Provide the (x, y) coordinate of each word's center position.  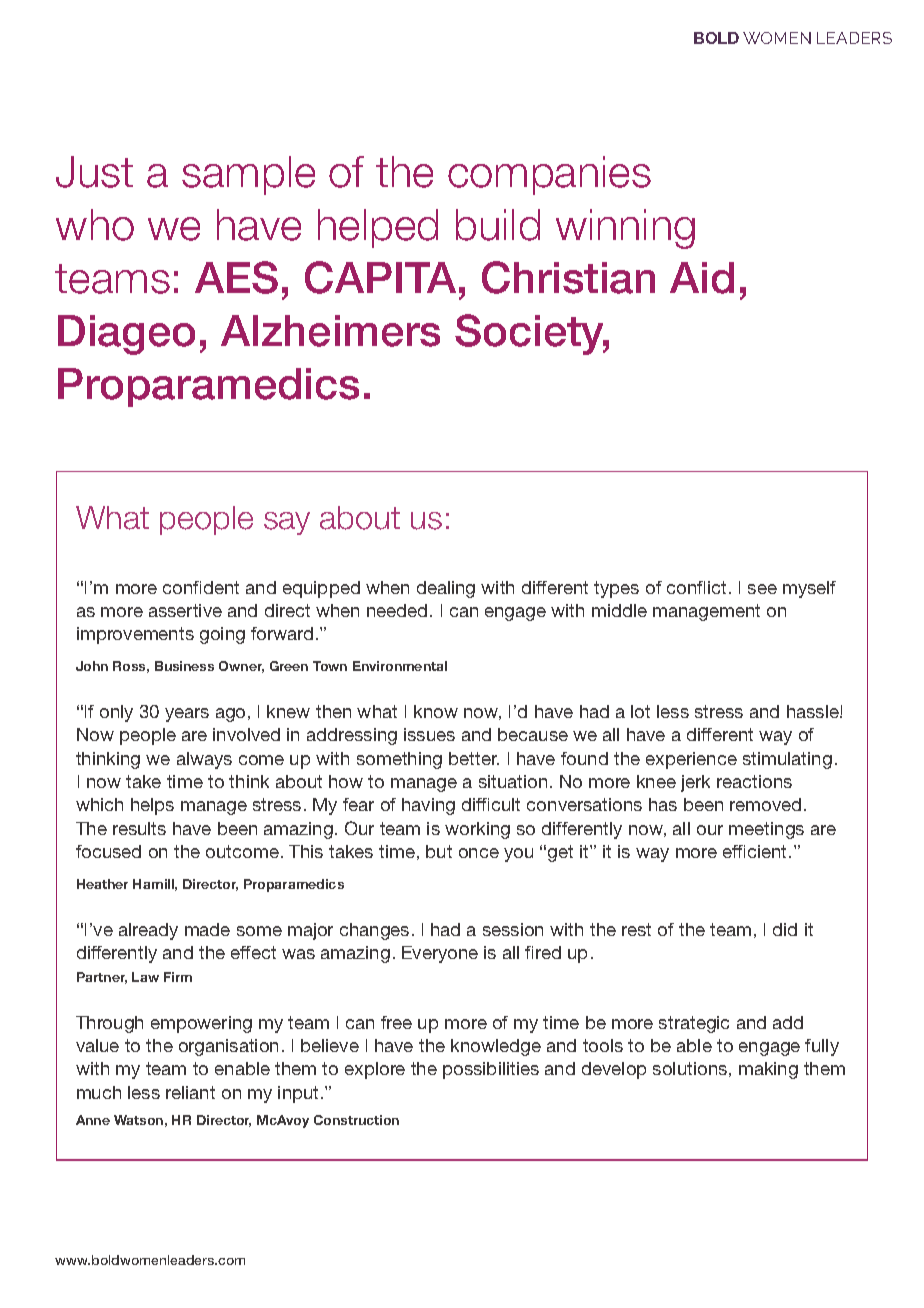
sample (248, 175)
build (498, 225)
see (762, 589)
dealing (446, 589)
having (428, 806)
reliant (190, 1092)
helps (152, 806)
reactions (754, 781)
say (287, 523)
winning (625, 229)
